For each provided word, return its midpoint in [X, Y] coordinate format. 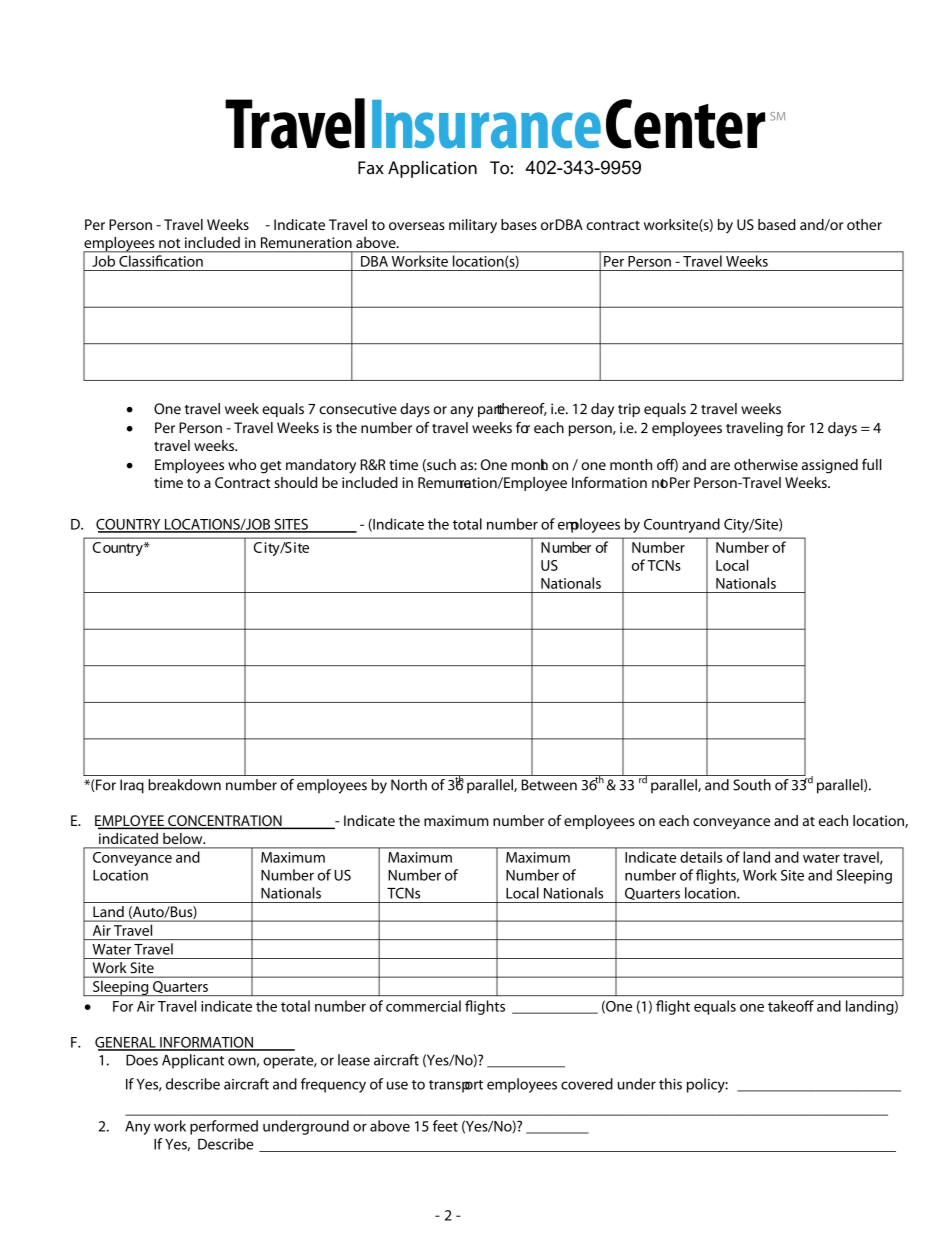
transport [456, 1086]
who [242, 464]
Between [549, 785]
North [409, 785]
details [701, 857]
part [492, 410]
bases [519, 224]
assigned [830, 466]
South [752, 785]
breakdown [184, 785]
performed [224, 1127]
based [777, 224]
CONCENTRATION [225, 822]
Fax [371, 168]
